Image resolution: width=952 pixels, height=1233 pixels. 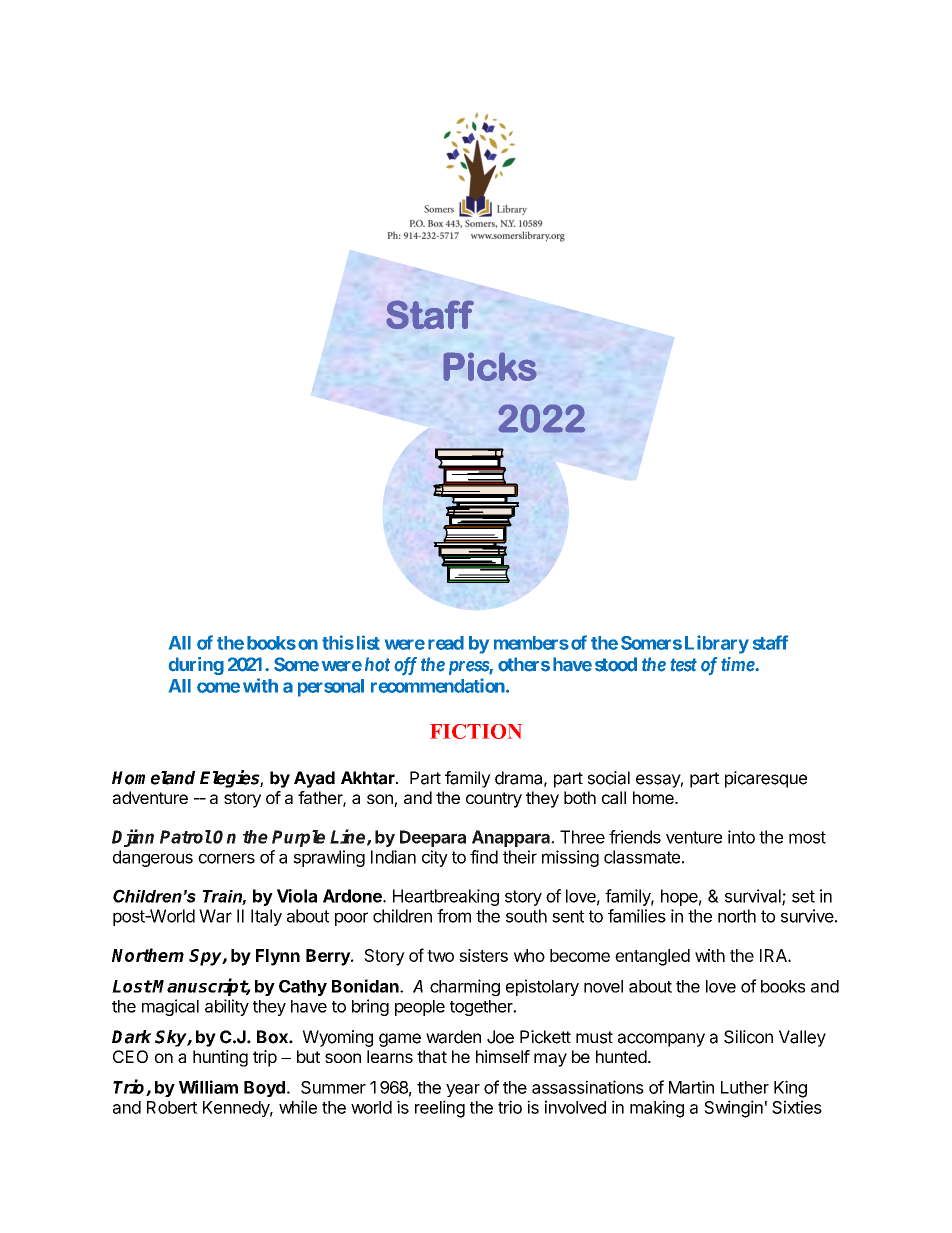 What do you see at coordinates (738, 664) in the image?
I see `time` at bounding box center [738, 664].
